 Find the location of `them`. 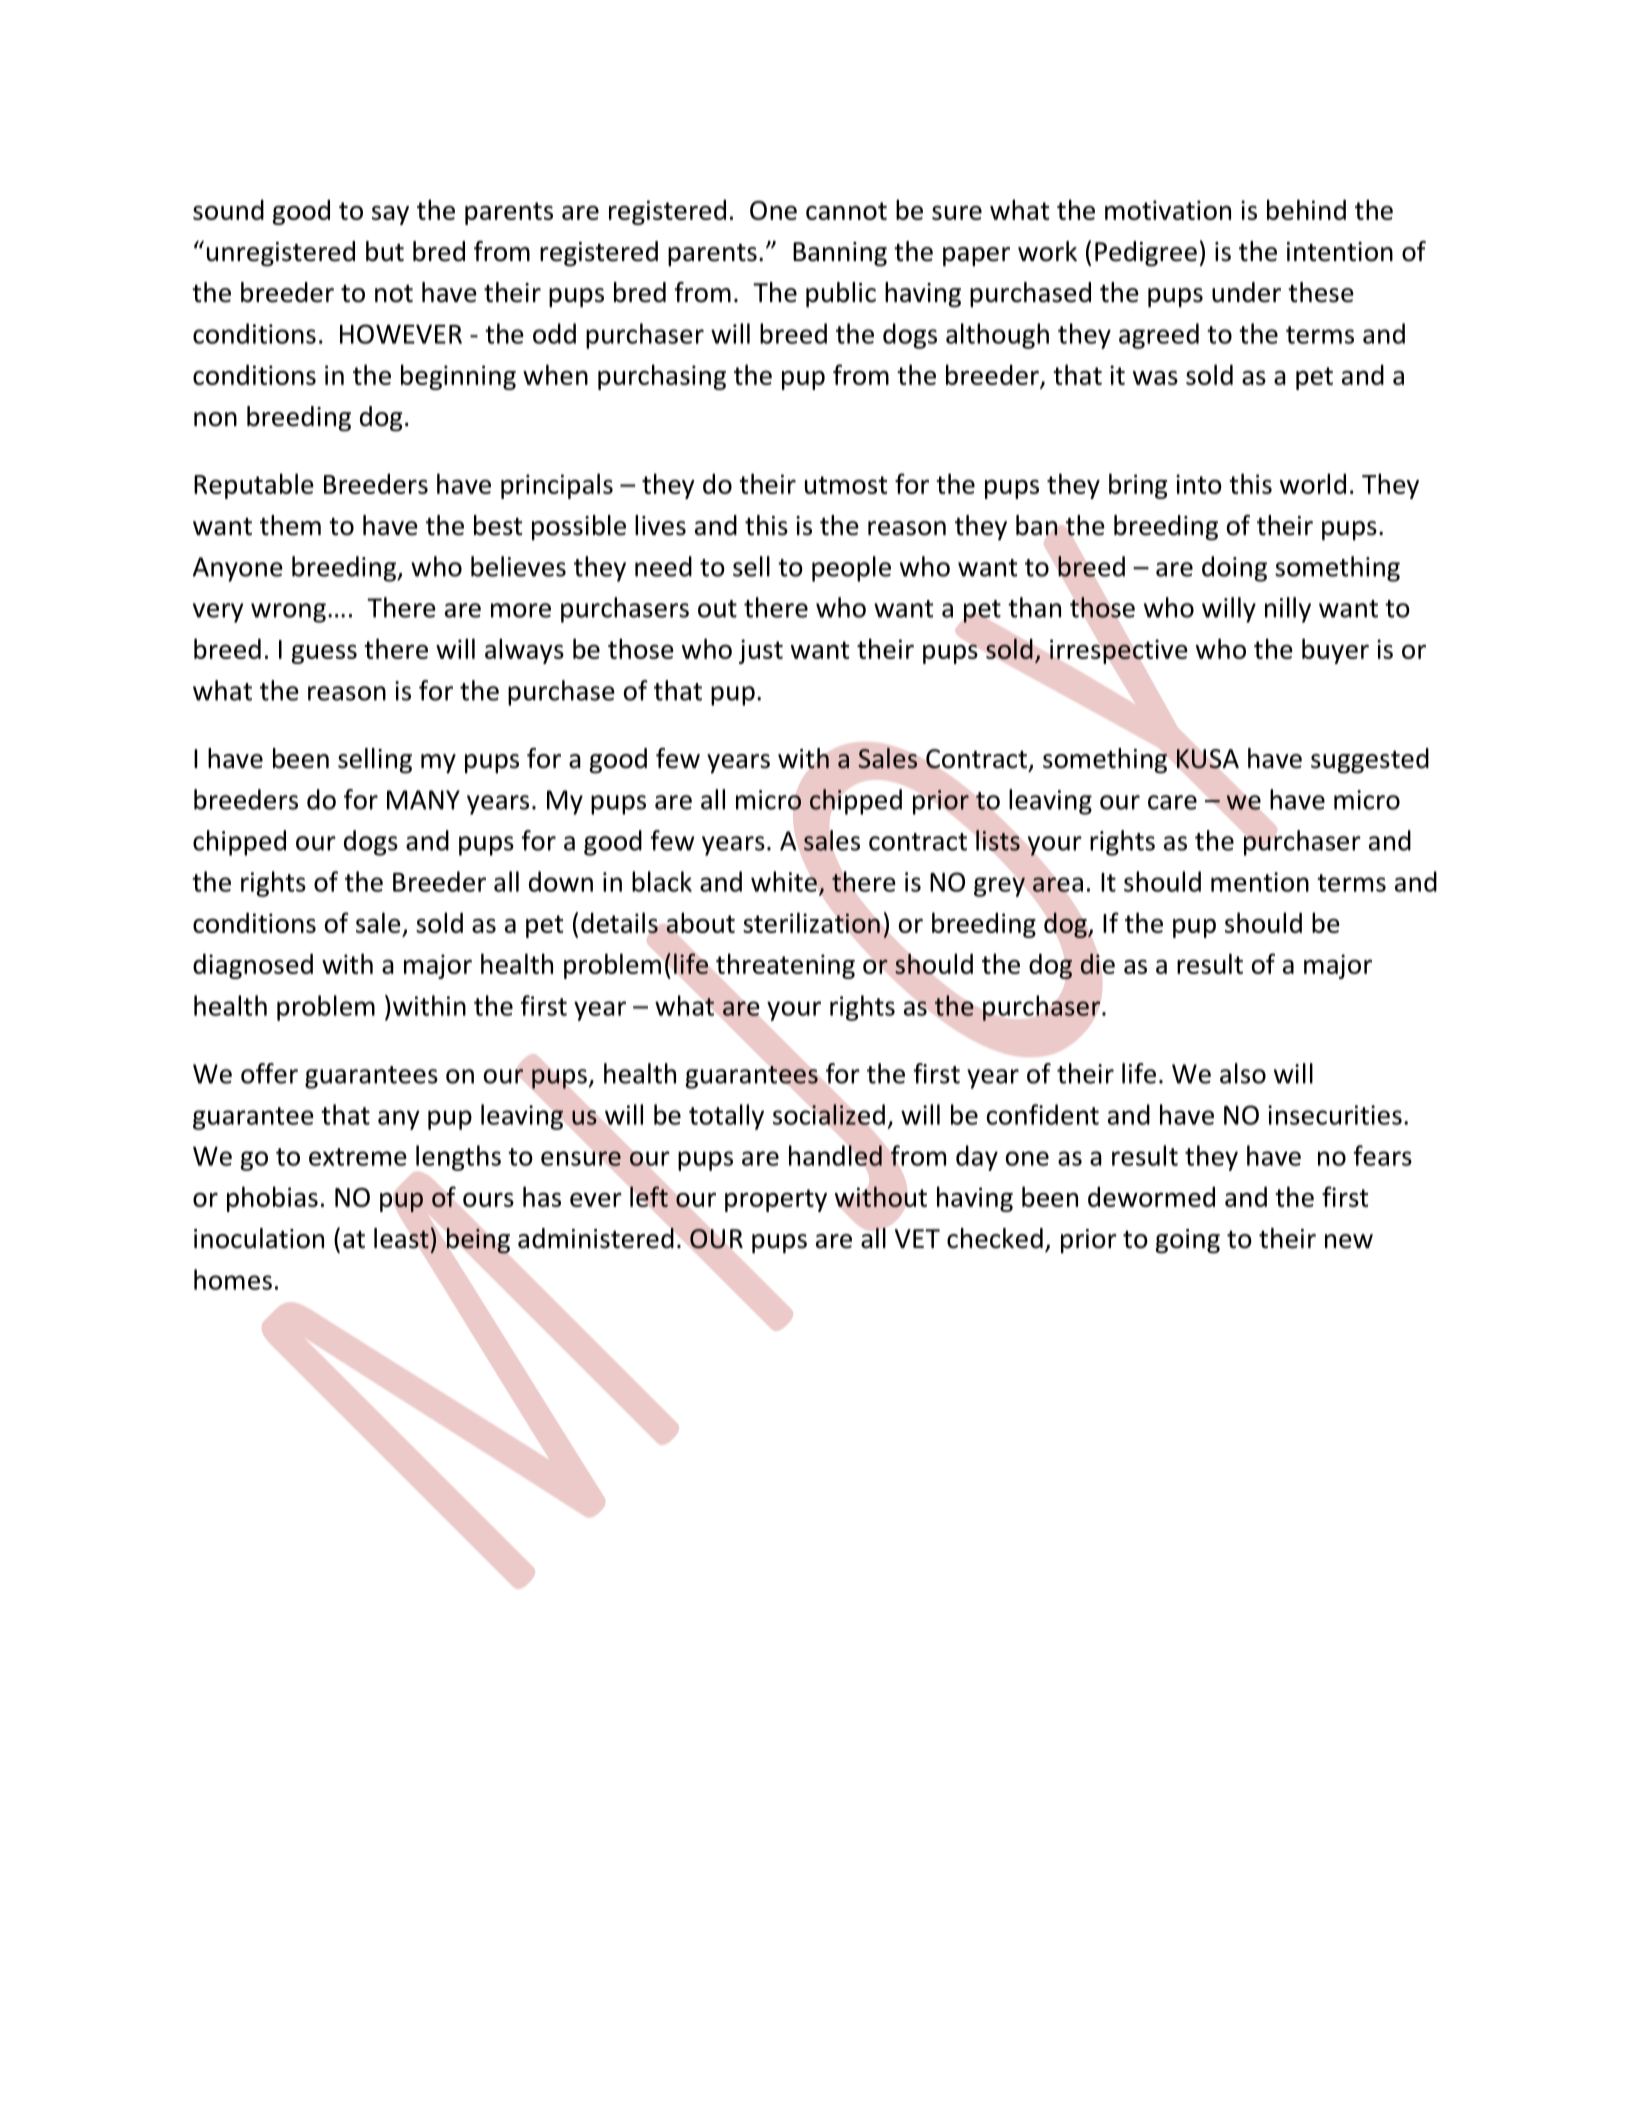

them is located at coordinates (290, 525).
